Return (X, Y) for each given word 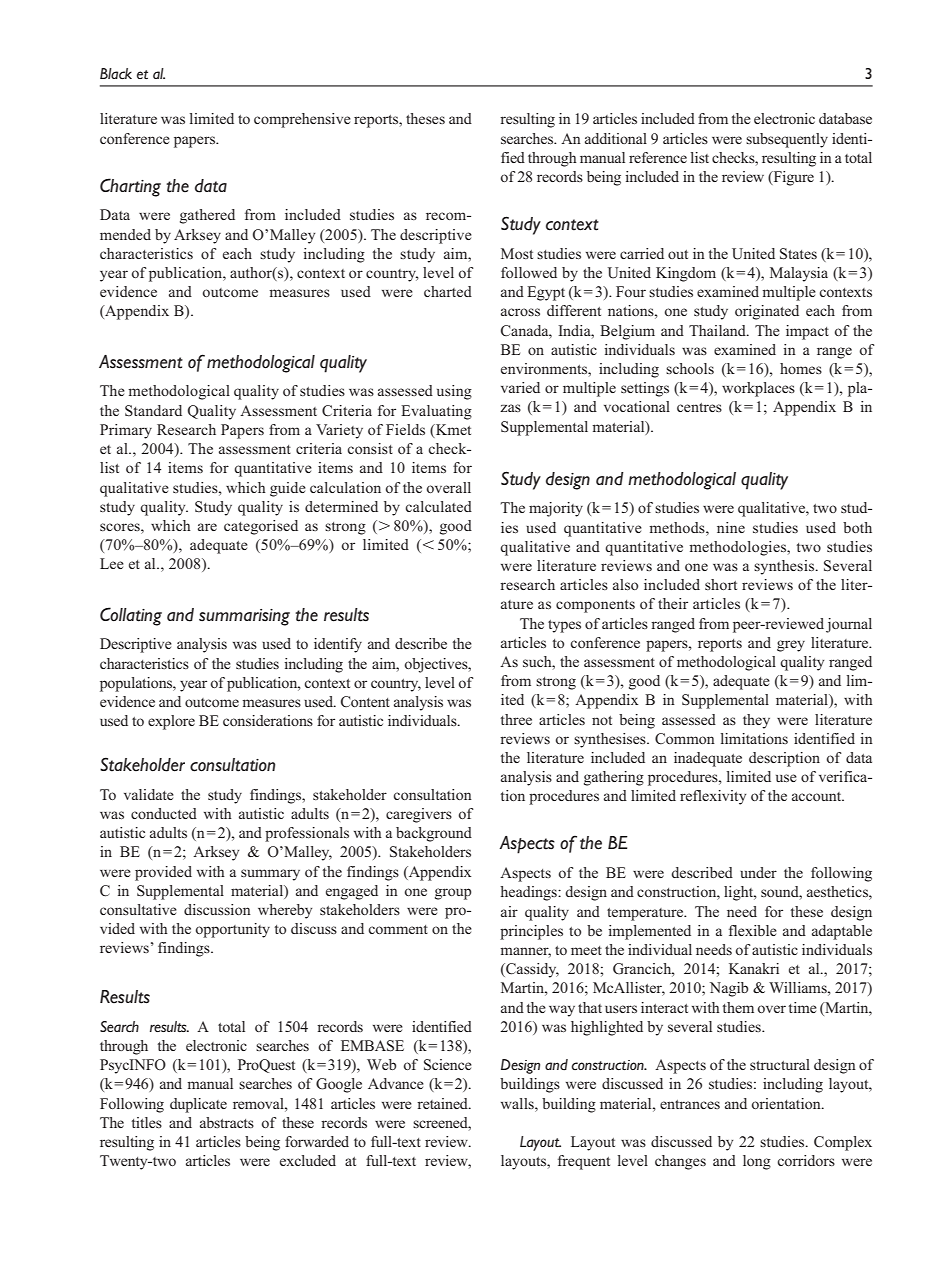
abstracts (227, 1122)
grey (791, 646)
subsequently (787, 140)
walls (518, 1103)
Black (116, 73)
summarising (244, 617)
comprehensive (302, 120)
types (564, 626)
